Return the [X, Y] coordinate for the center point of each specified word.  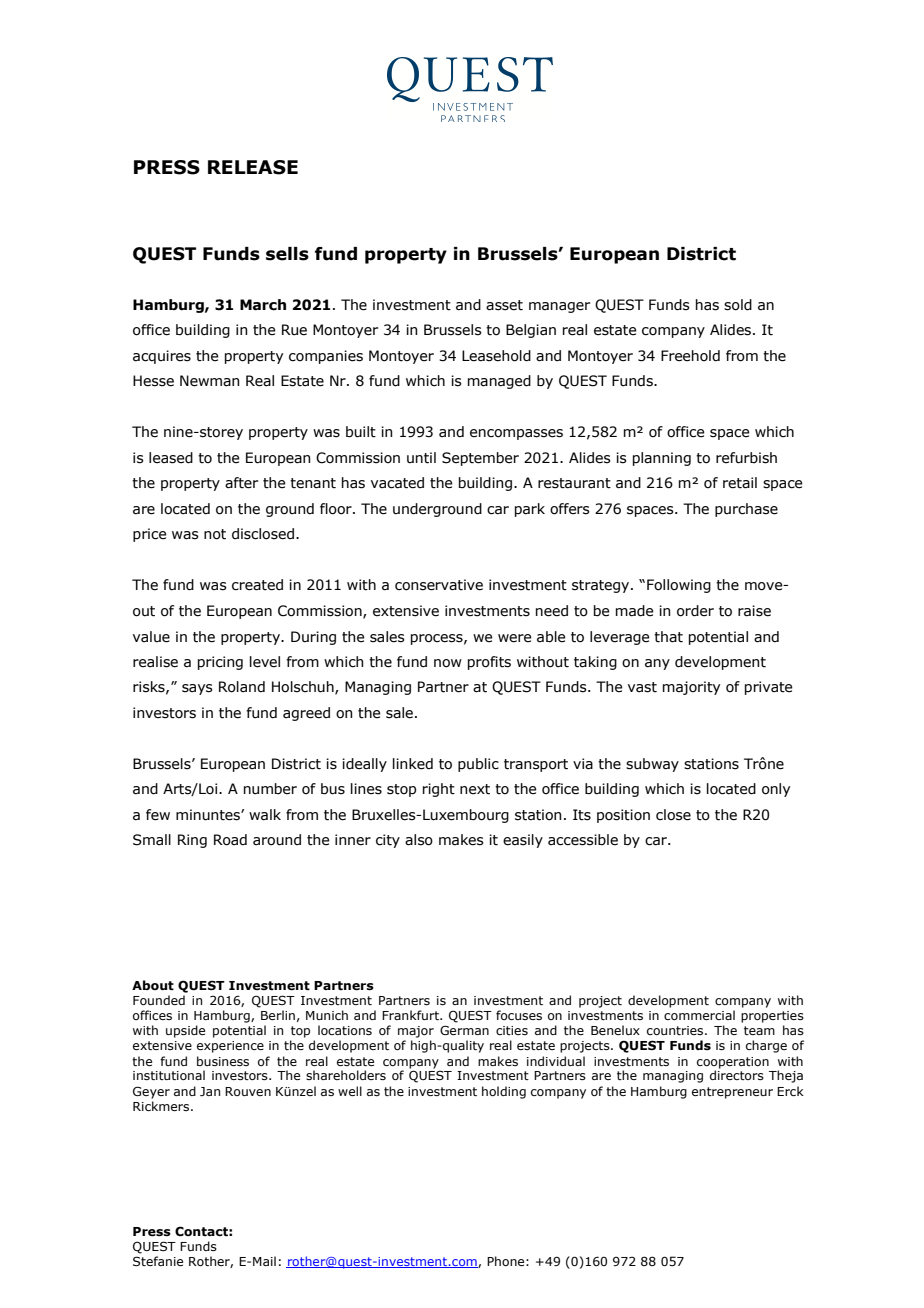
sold [738, 305]
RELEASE [253, 167]
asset [504, 305]
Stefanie [158, 1261]
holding [504, 1092]
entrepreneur [732, 1093]
